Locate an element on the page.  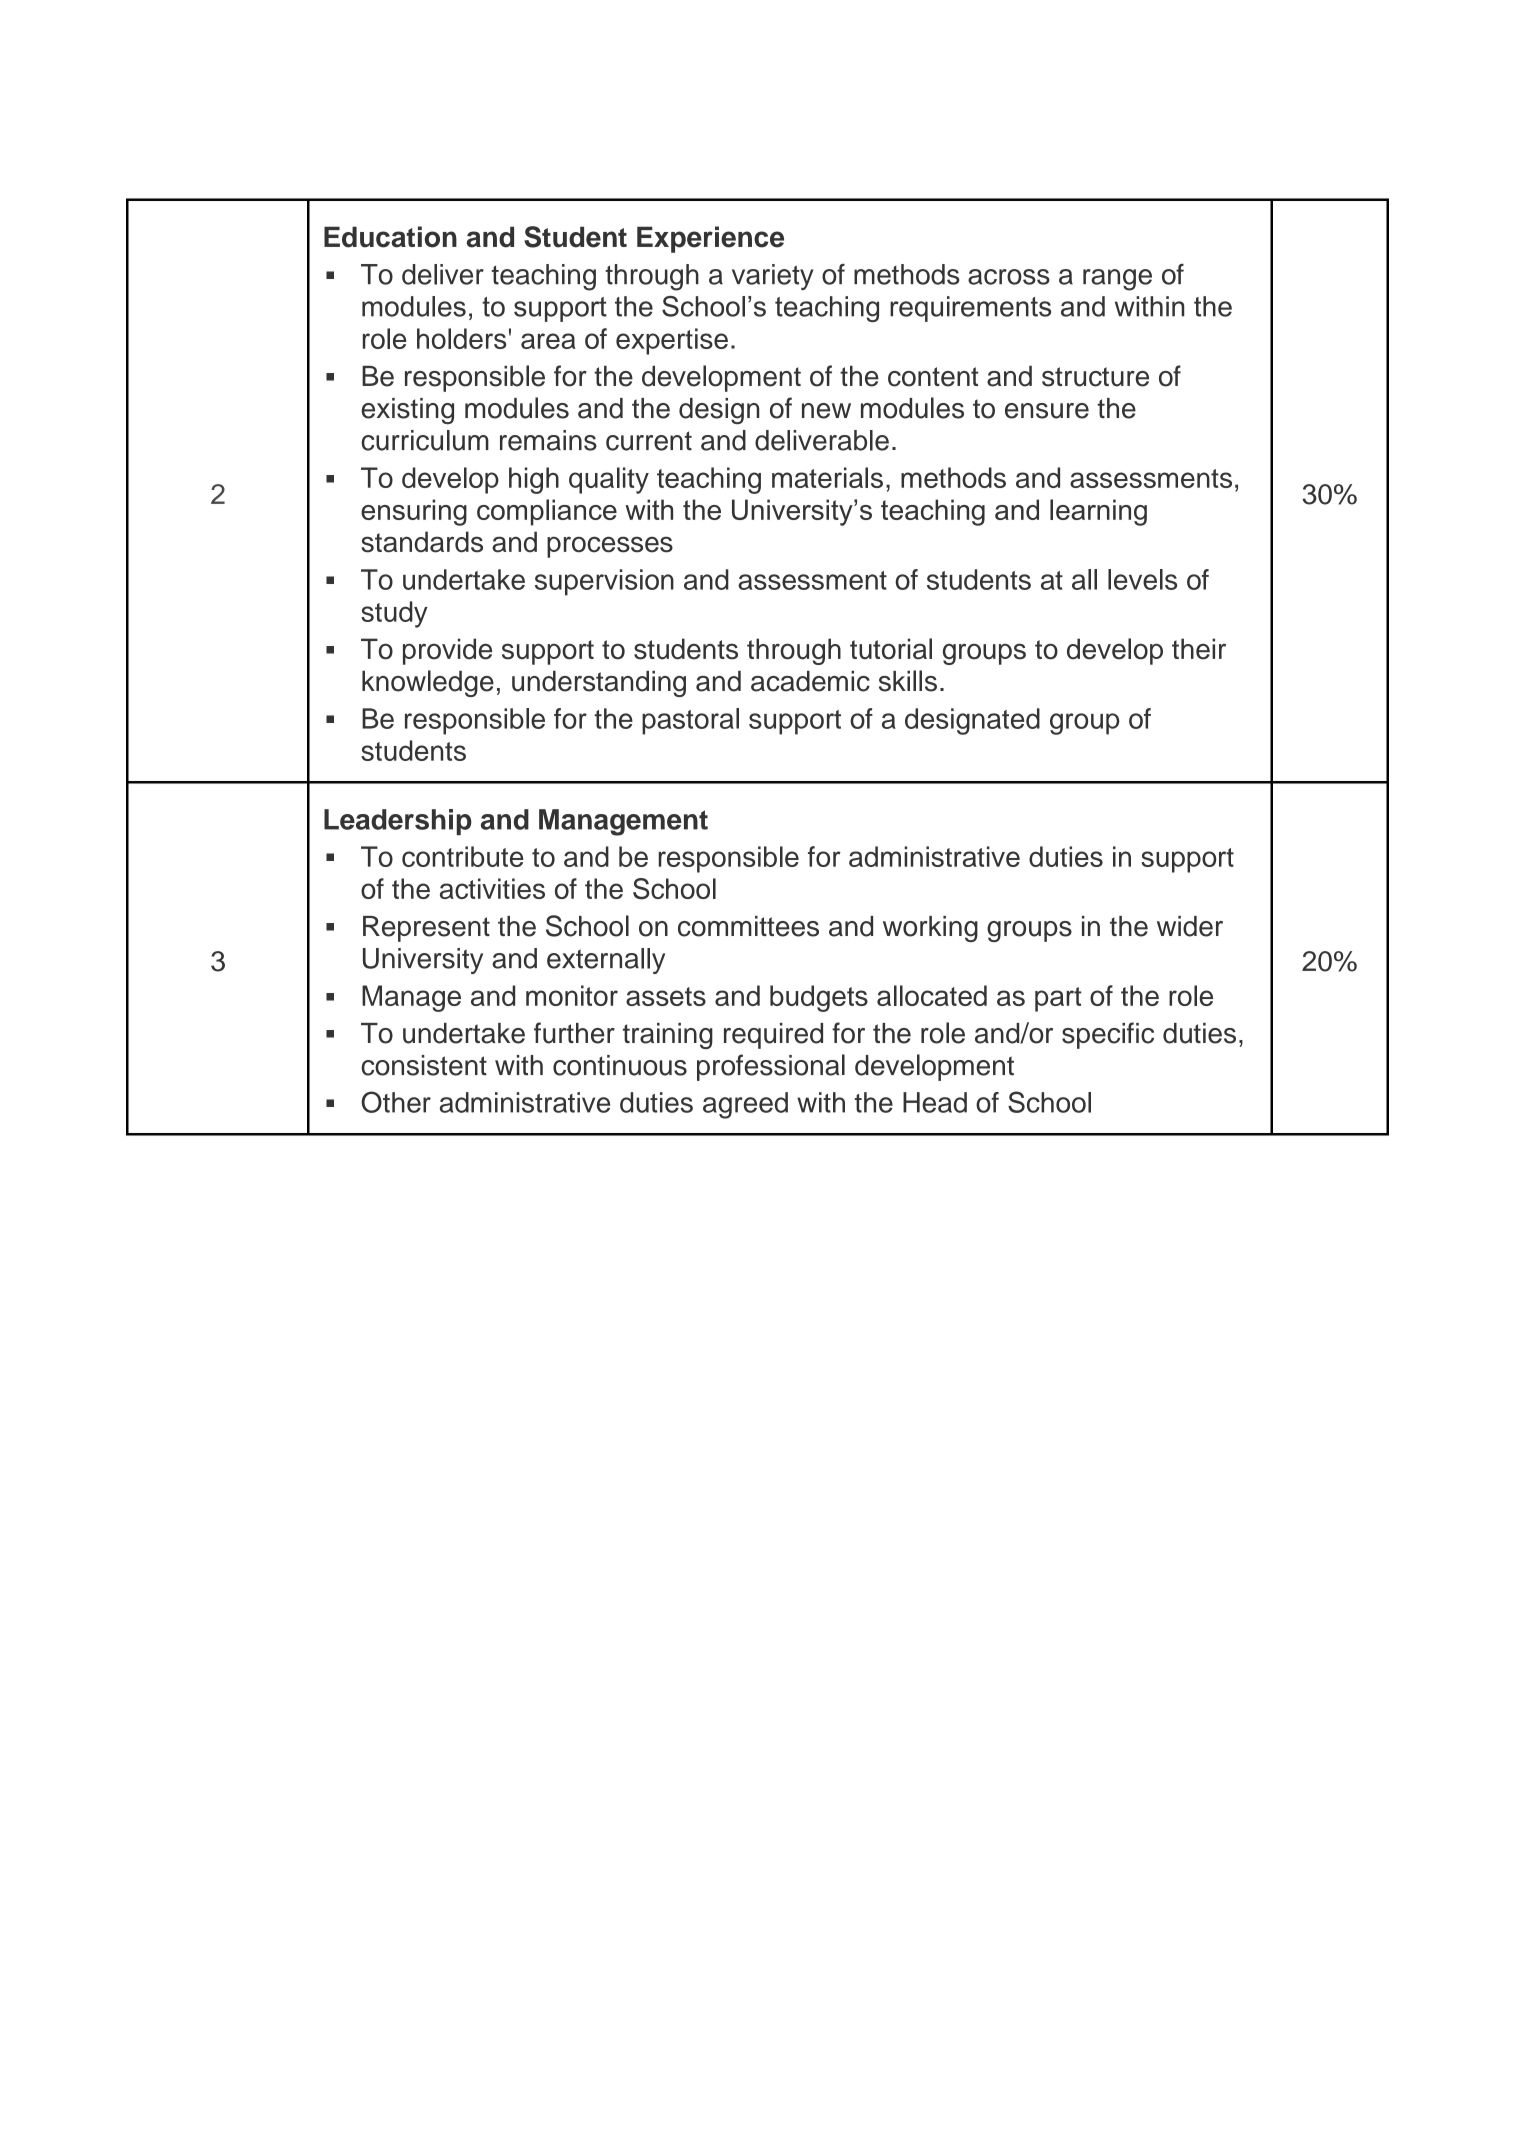
consistent is located at coordinates (424, 1065).
